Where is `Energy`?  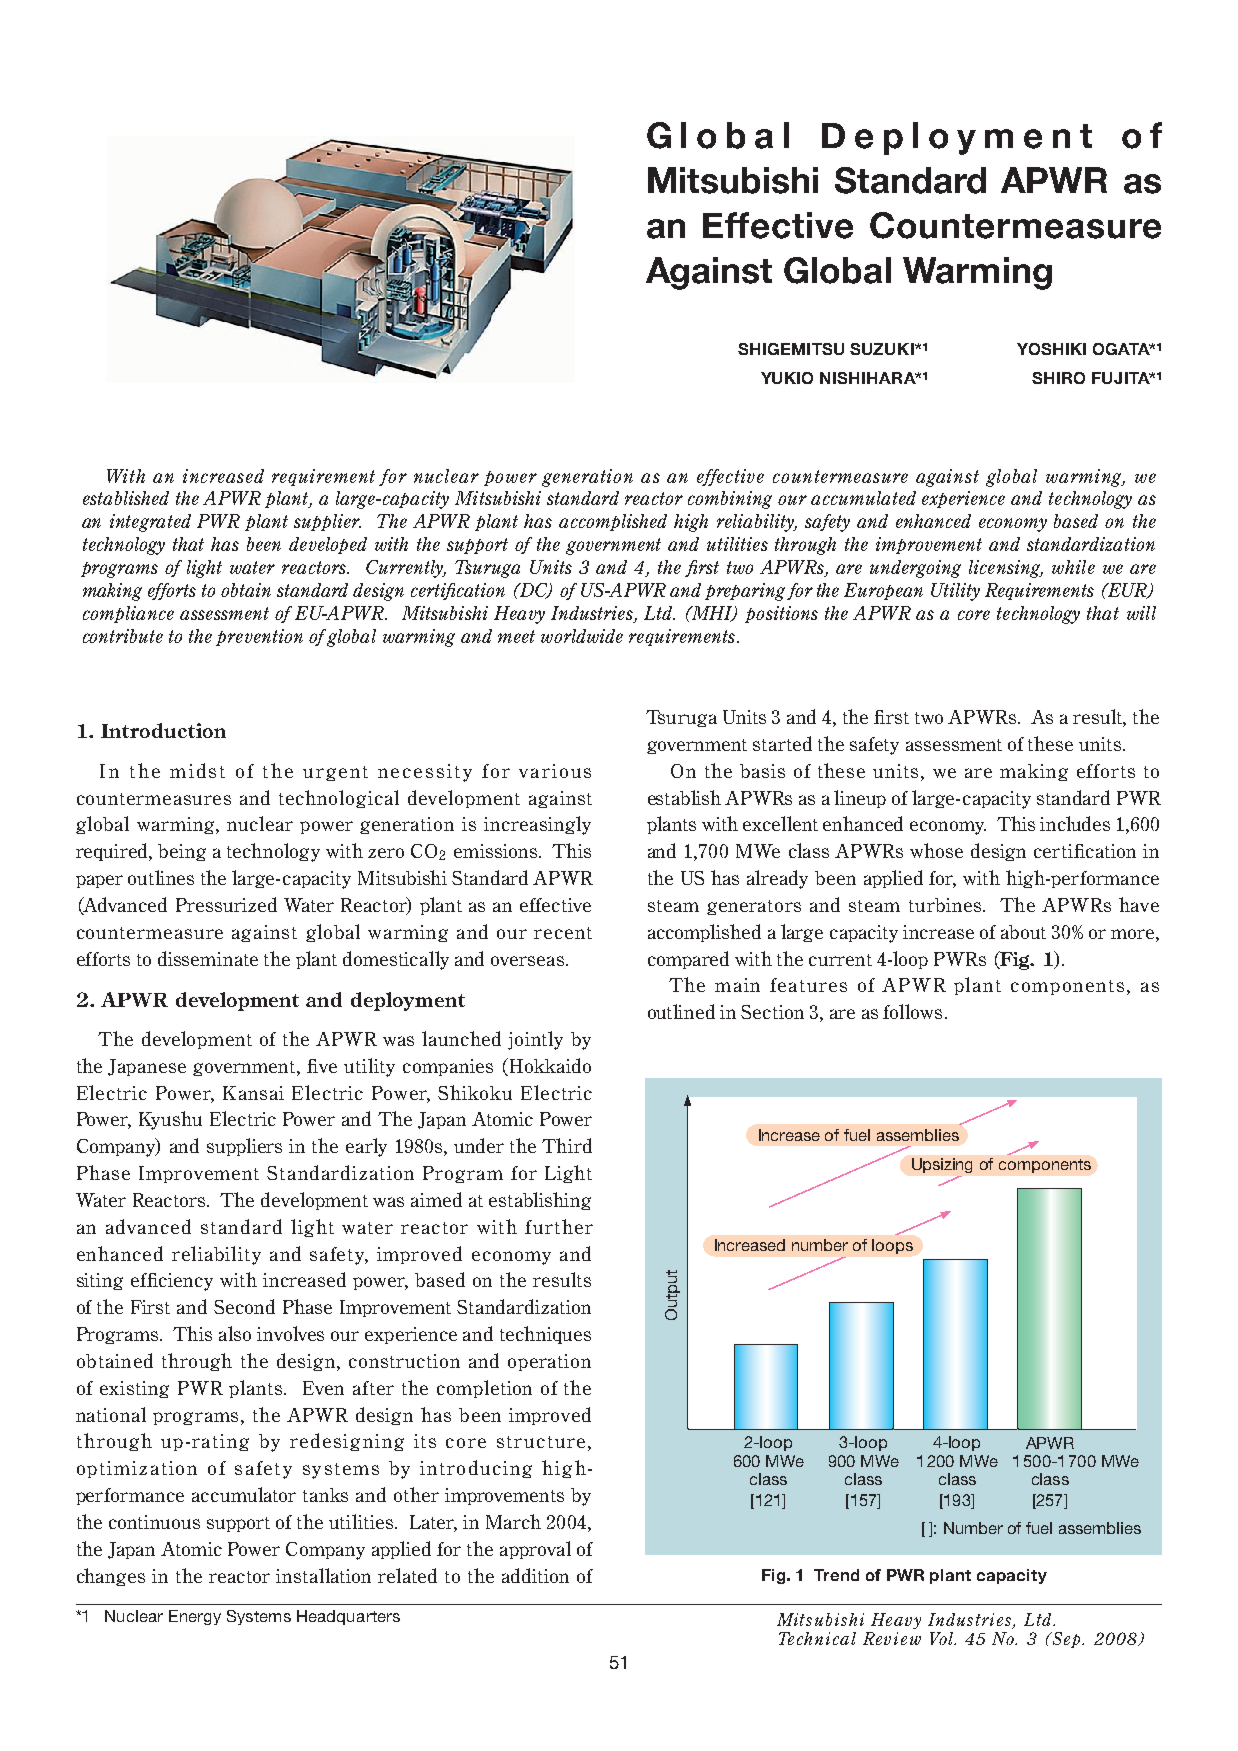 Energy is located at coordinates (195, 1617).
